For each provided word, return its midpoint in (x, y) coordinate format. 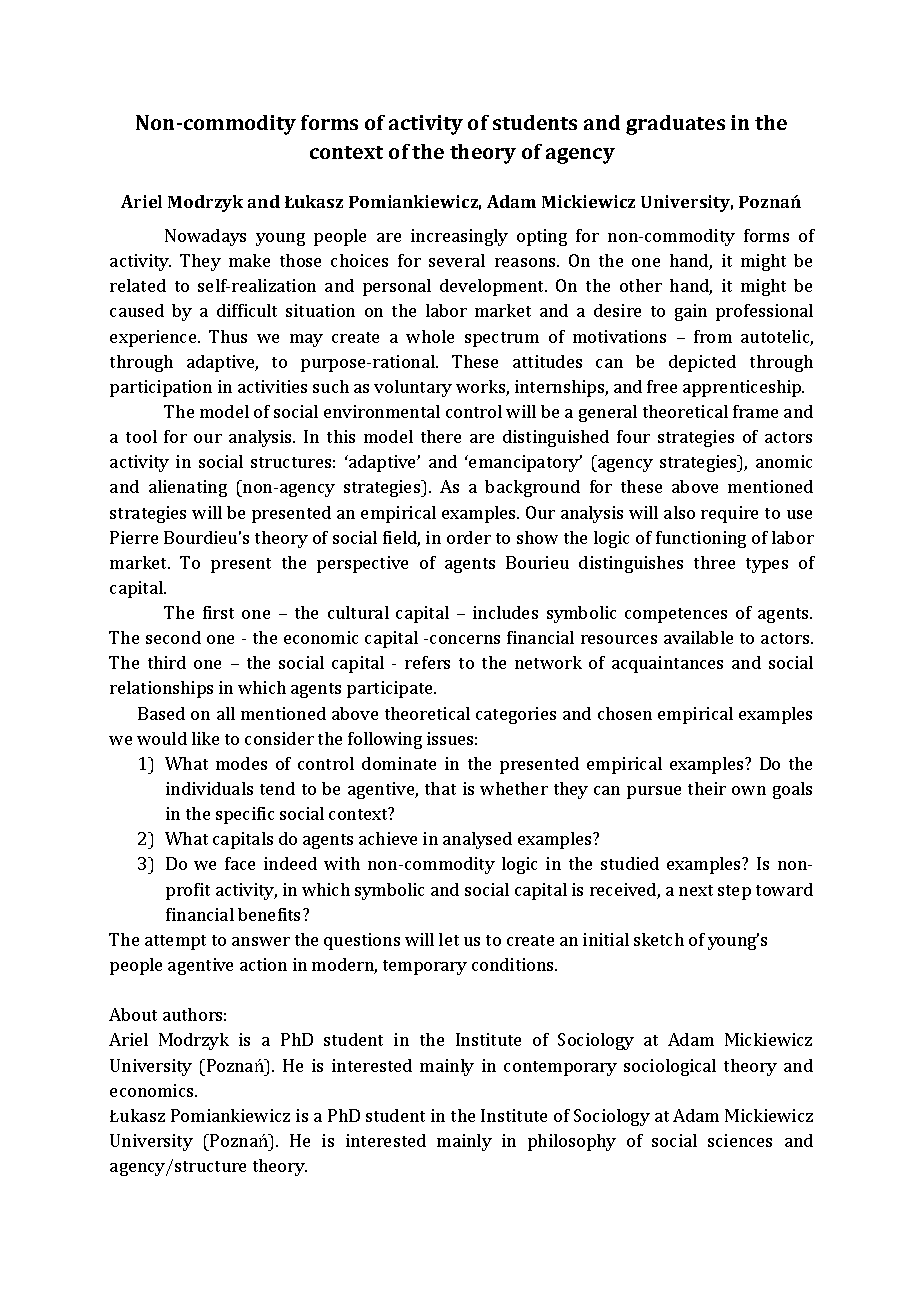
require (729, 514)
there (441, 436)
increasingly (459, 237)
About (133, 1014)
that (440, 788)
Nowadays (205, 237)
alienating (188, 488)
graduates (675, 125)
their (707, 788)
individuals (209, 788)
